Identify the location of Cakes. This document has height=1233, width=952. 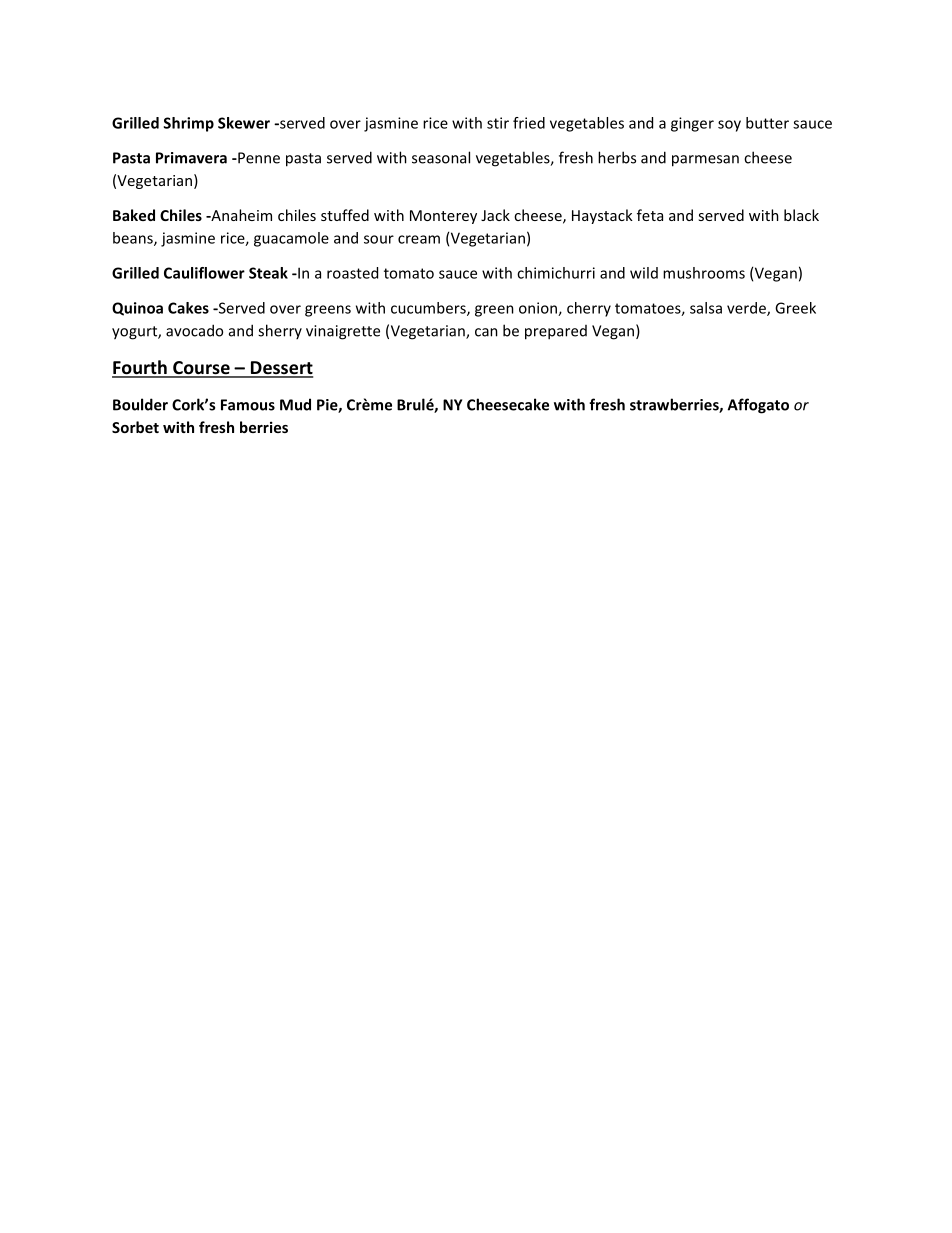
(188, 308).
